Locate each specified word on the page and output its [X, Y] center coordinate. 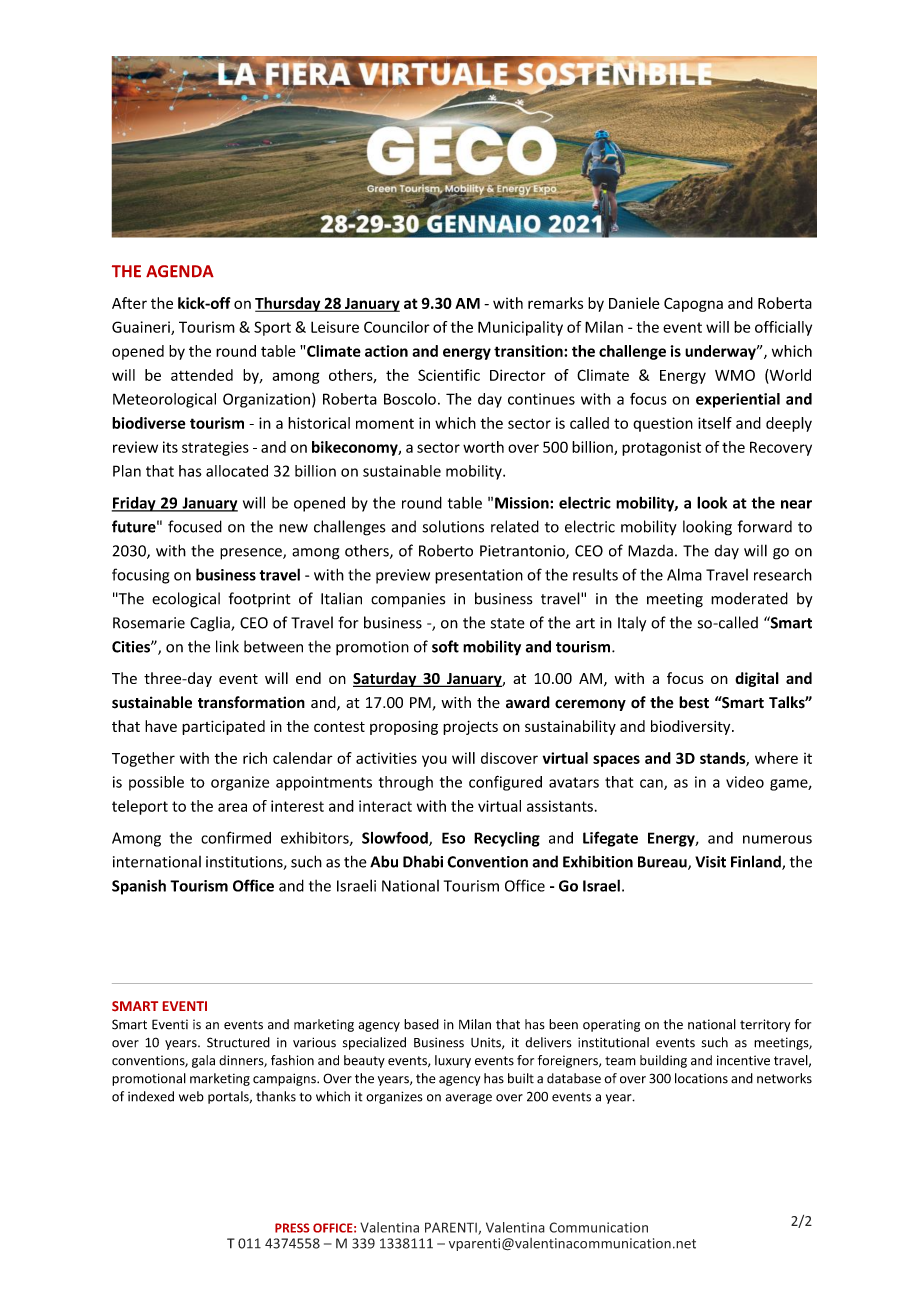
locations [701, 1078]
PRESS [292, 1228]
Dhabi [423, 861]
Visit [710, 862]
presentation [479, 576]
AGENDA [180, 271]
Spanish [139, 887]
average [469, 1099]
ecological [186, 600]
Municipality [520, 328]
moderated [749, 598]
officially [783, 328]
